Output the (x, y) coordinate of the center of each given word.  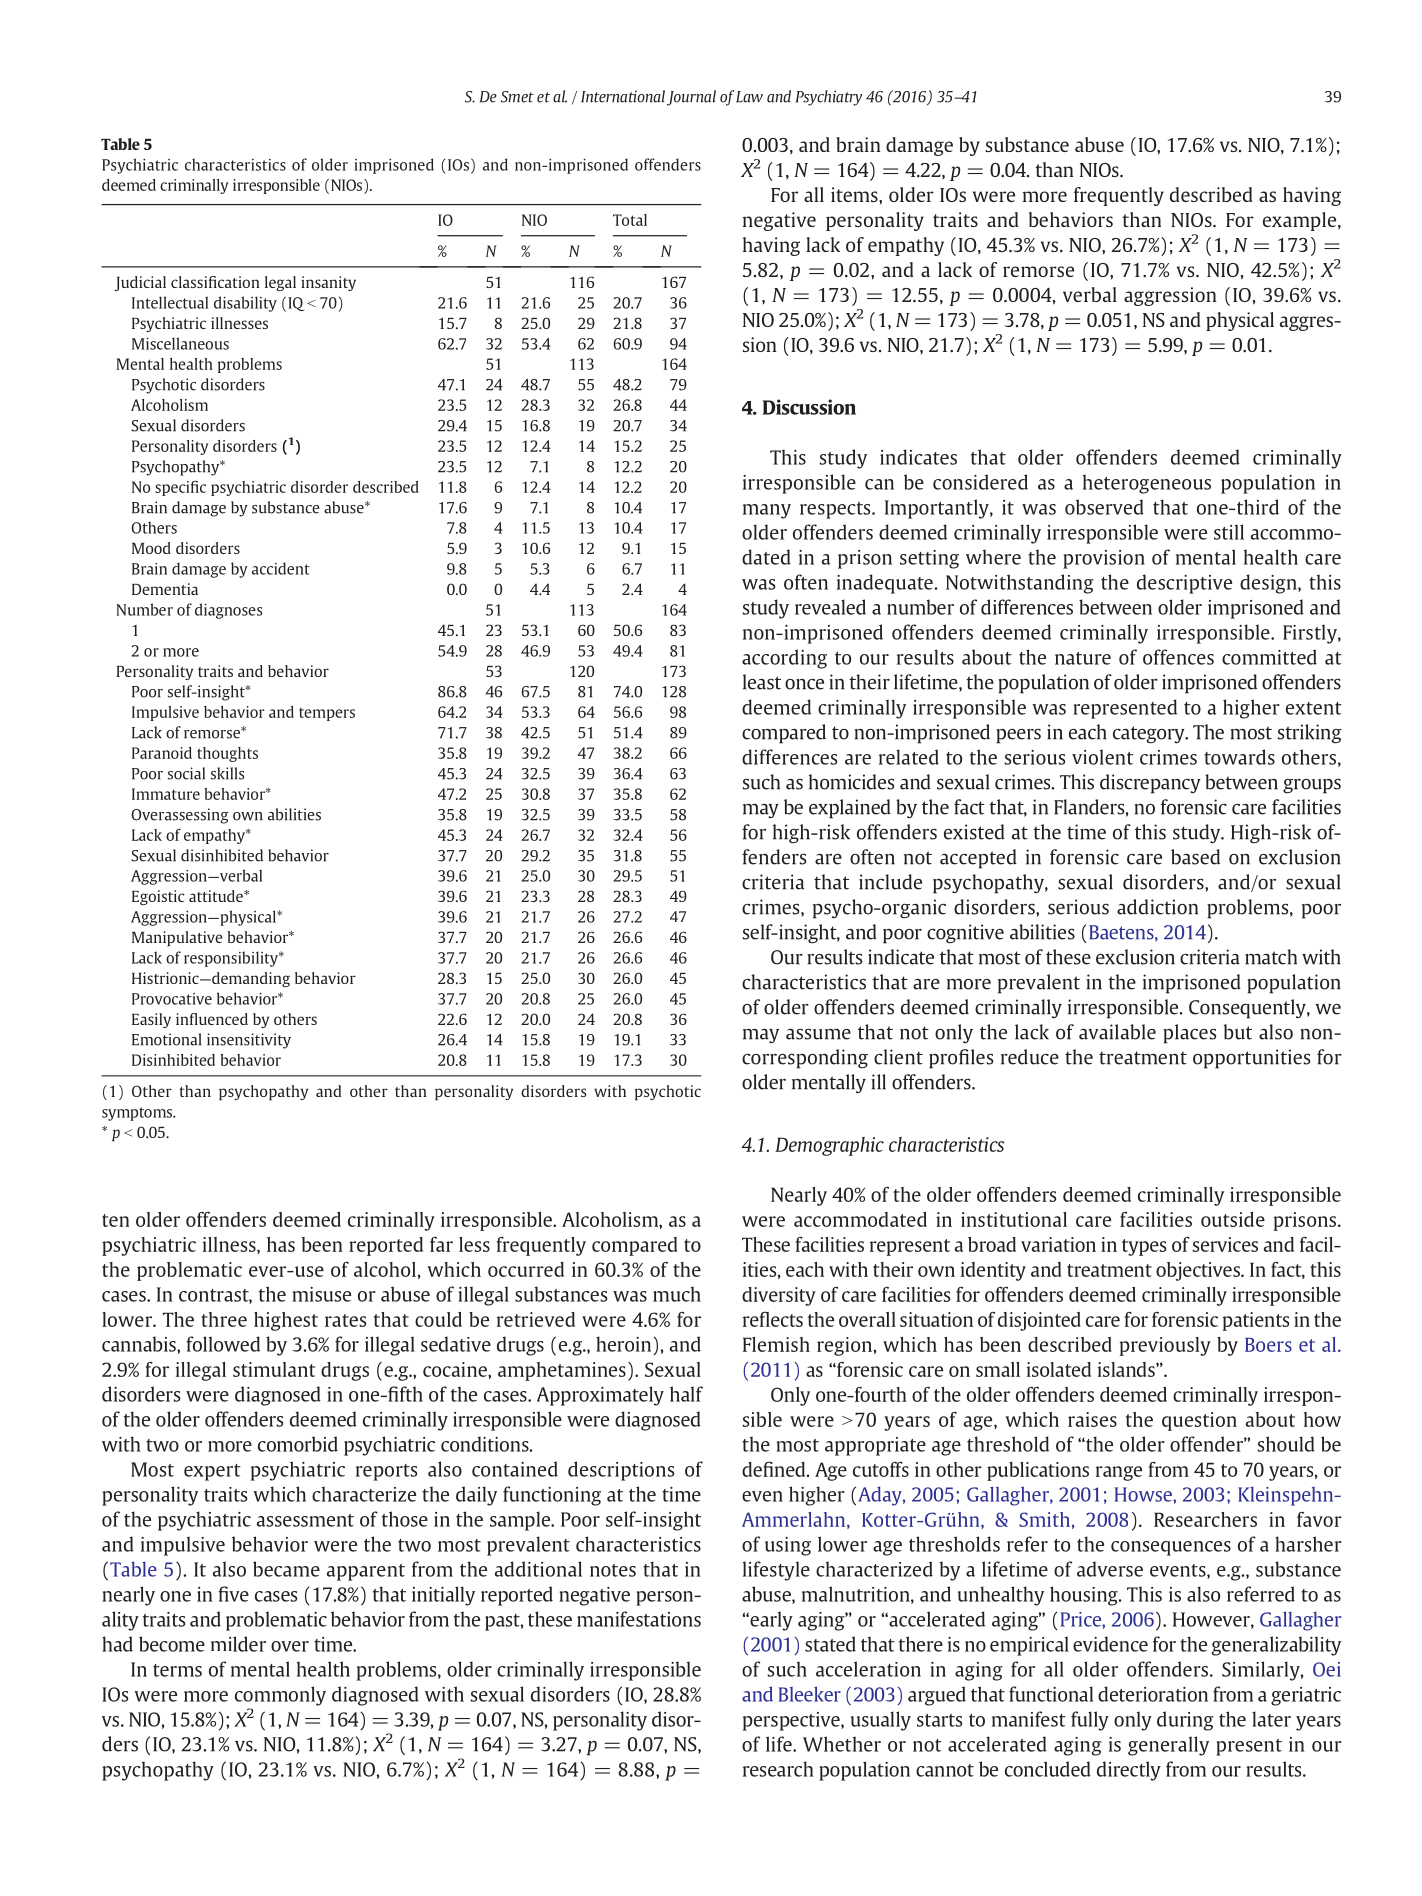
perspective (792, 1721)
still (1229, 532)
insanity (328, 283)
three (224, 1319)
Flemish (776, 1344)
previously (1165, 1346)
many (767, 511)
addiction (1157, 907)
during (1185, 1721)
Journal (691, 98)
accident (281, 568)
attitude (217, 896)
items (855, 194)
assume (818, 1034)
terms (177, 1670)
